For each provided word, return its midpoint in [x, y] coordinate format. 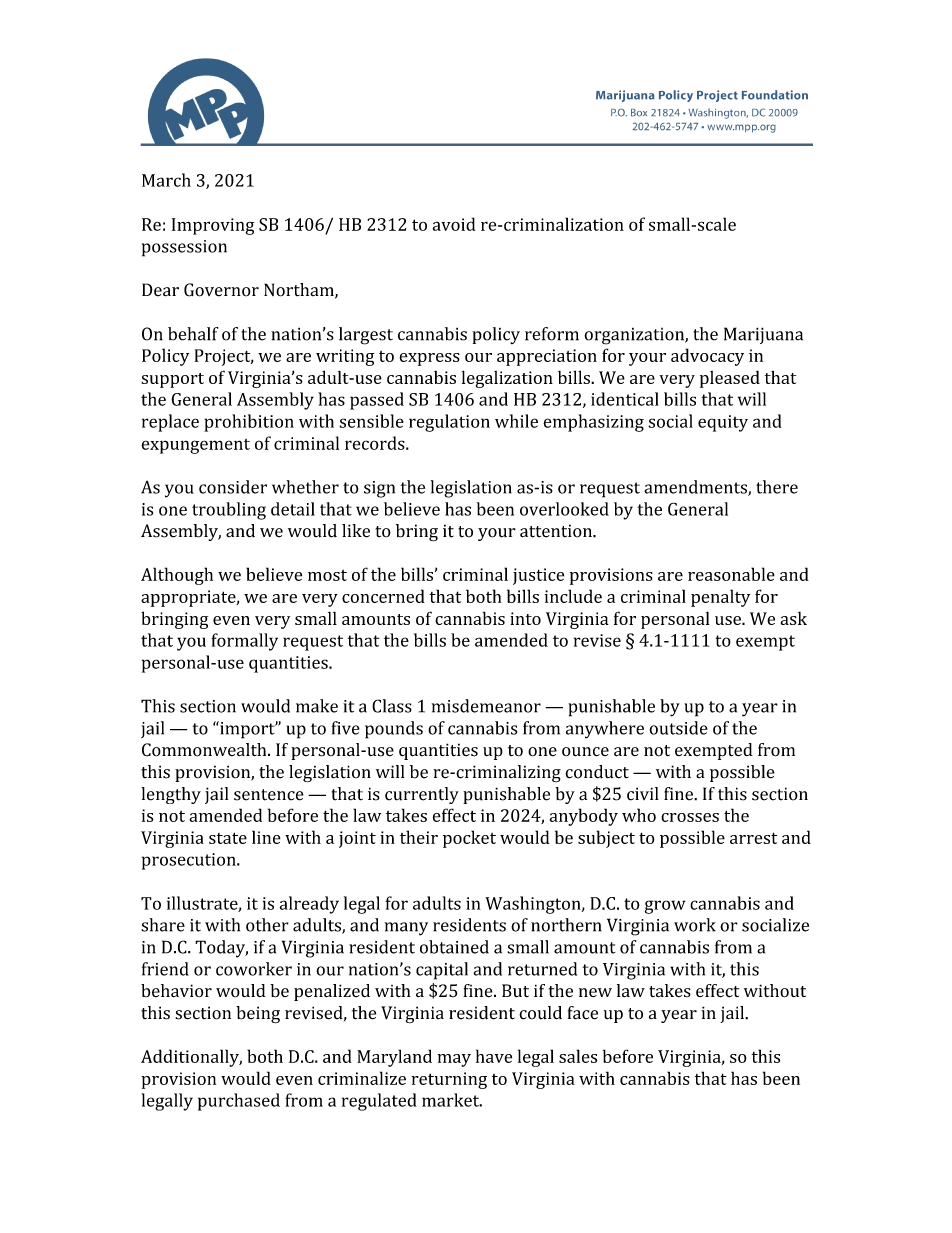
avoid [454, 224]
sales [578, 1056]
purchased [239, 1102]
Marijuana [763, 335]
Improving [213, 226]
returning [449, 1080]
